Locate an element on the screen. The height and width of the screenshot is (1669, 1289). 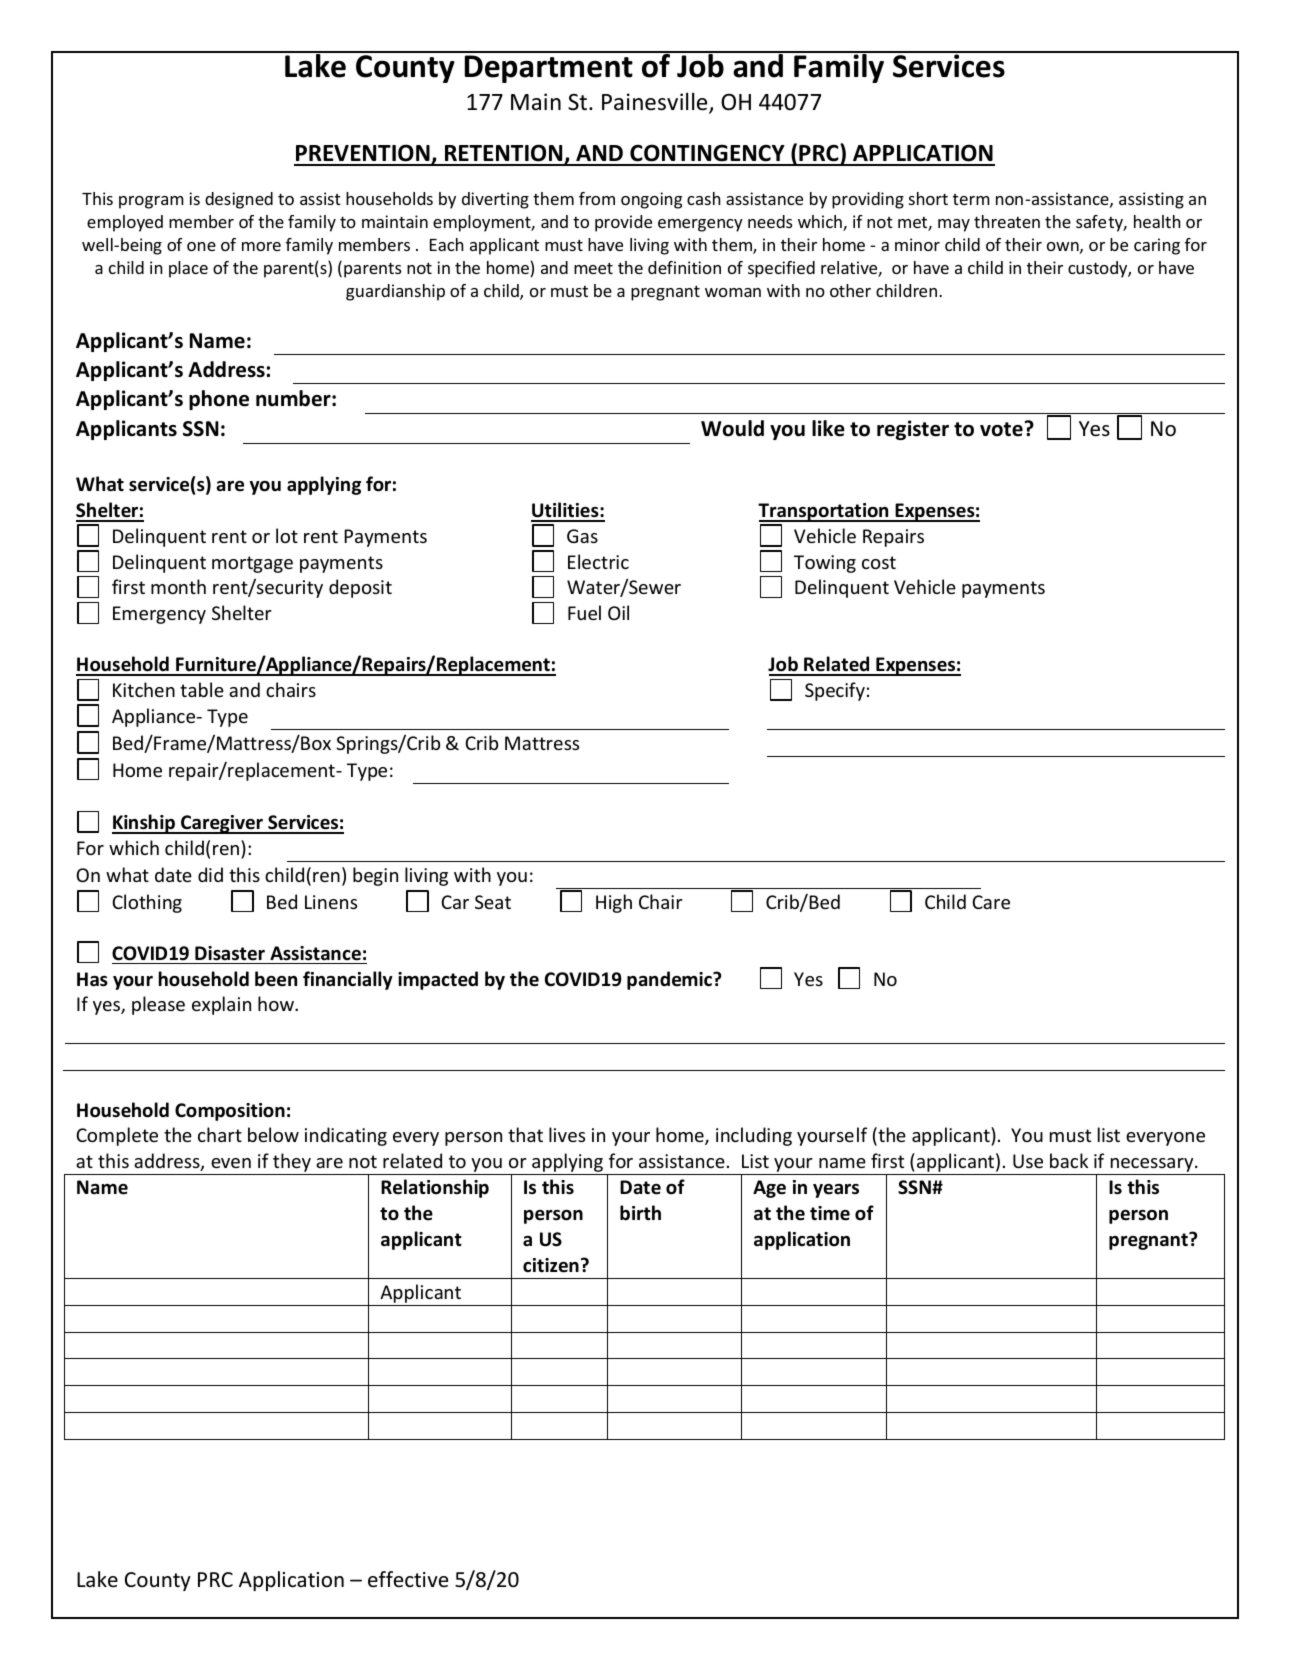
more is located at coordinates (261, 246).
